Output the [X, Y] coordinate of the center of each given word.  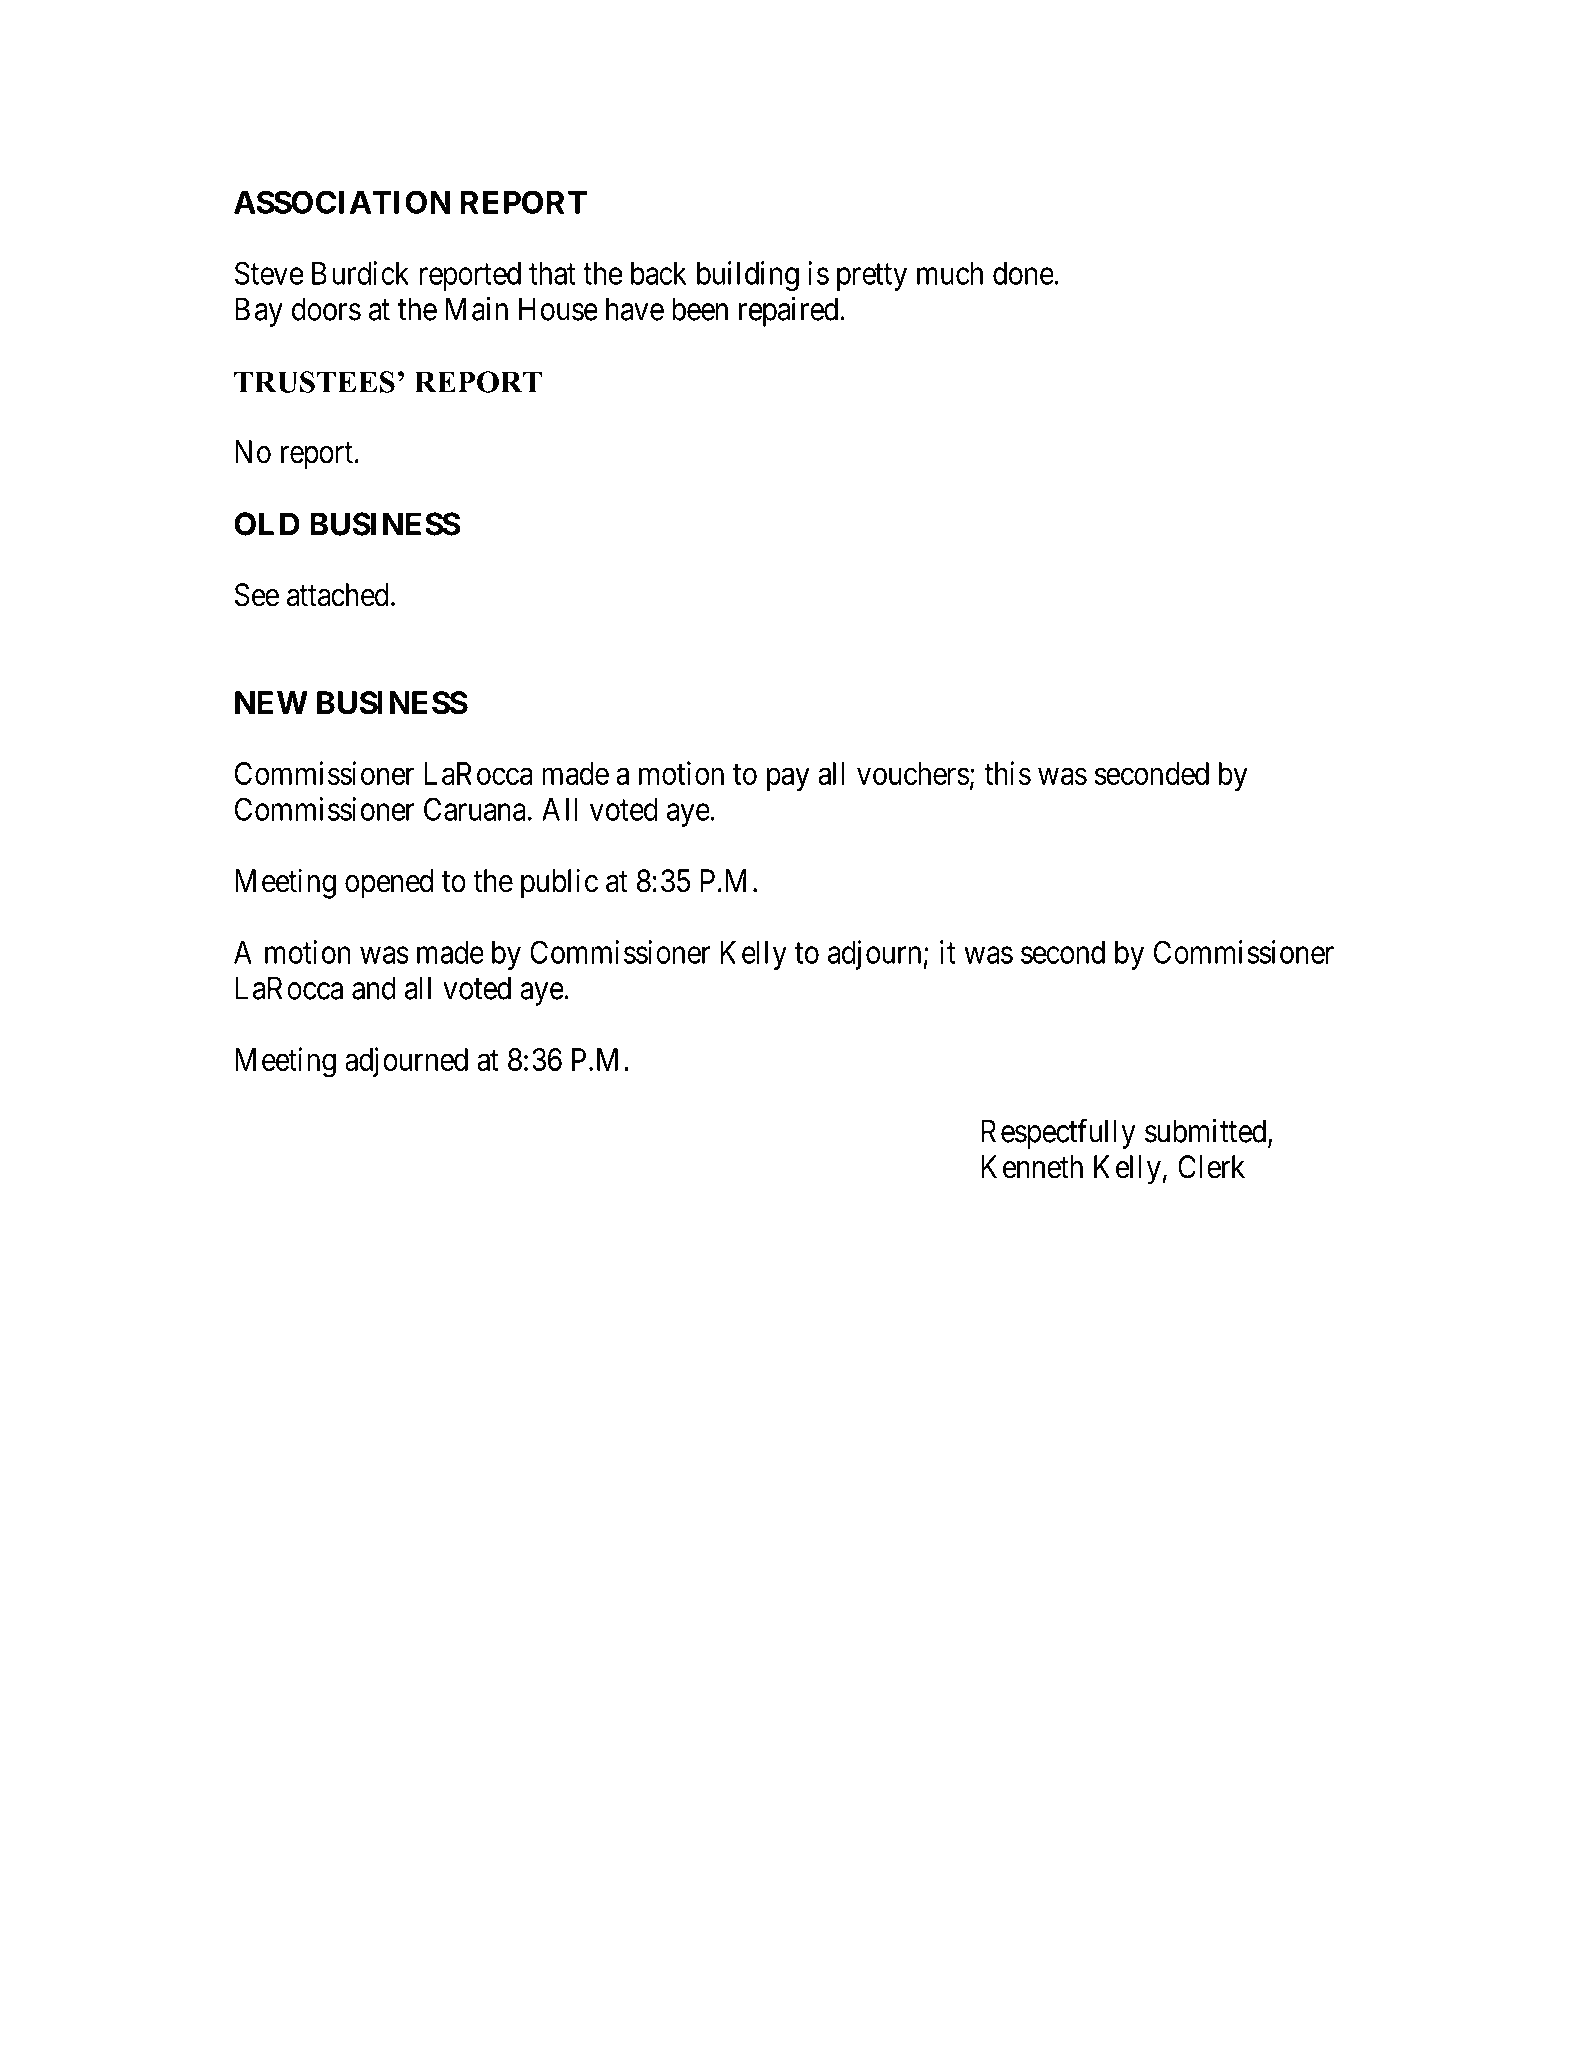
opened [389, 884]
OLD [267, 524]
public [559, 883]
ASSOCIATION [342, 202]
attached [338, 595]
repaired [790, 312]
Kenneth [1032, 1167]
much [950, 273]
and [374, 988]
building [748, 276]
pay [788, 779]
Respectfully [1058, 1134]
